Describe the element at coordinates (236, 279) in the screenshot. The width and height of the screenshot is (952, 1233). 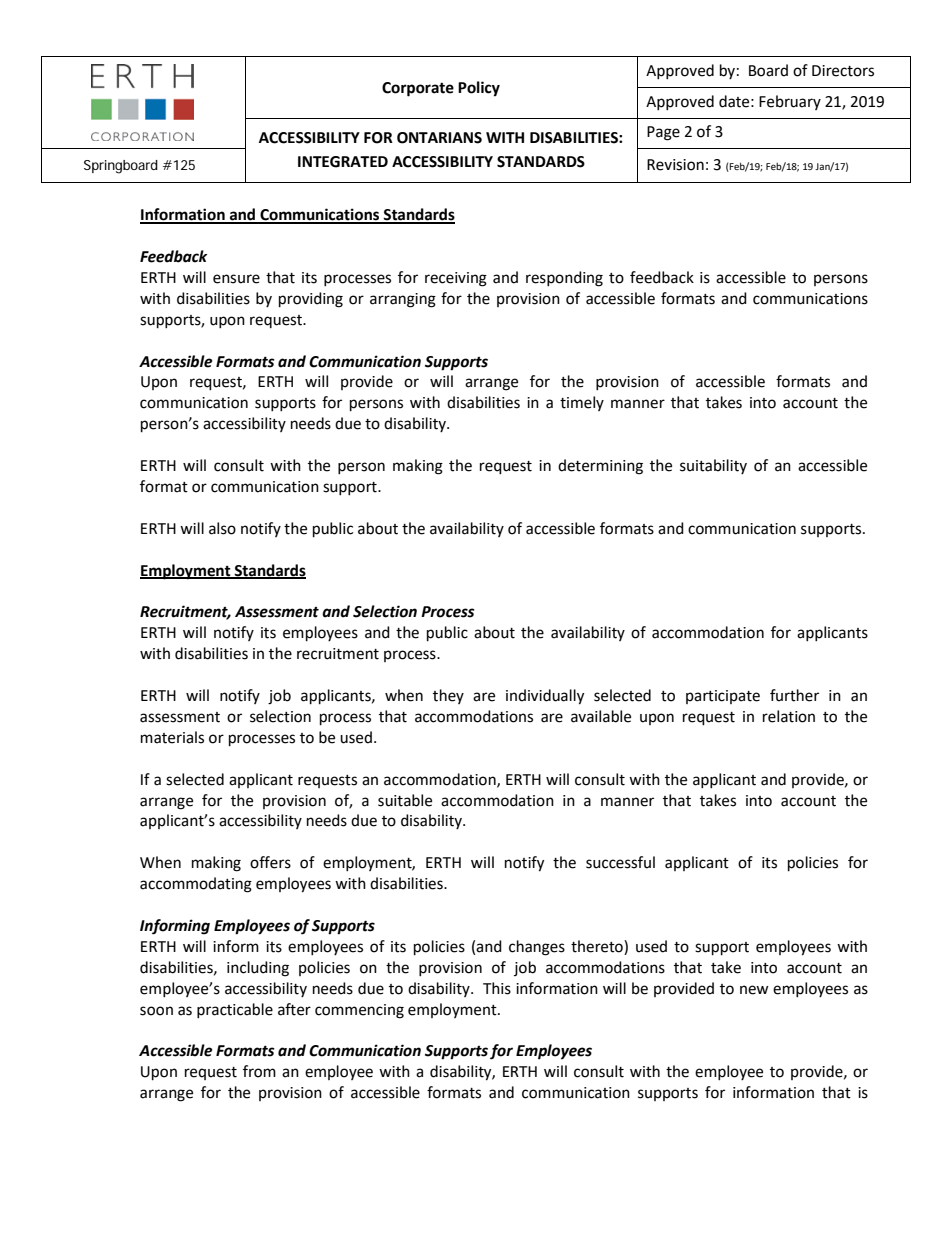
I see `ensure` at that location.
